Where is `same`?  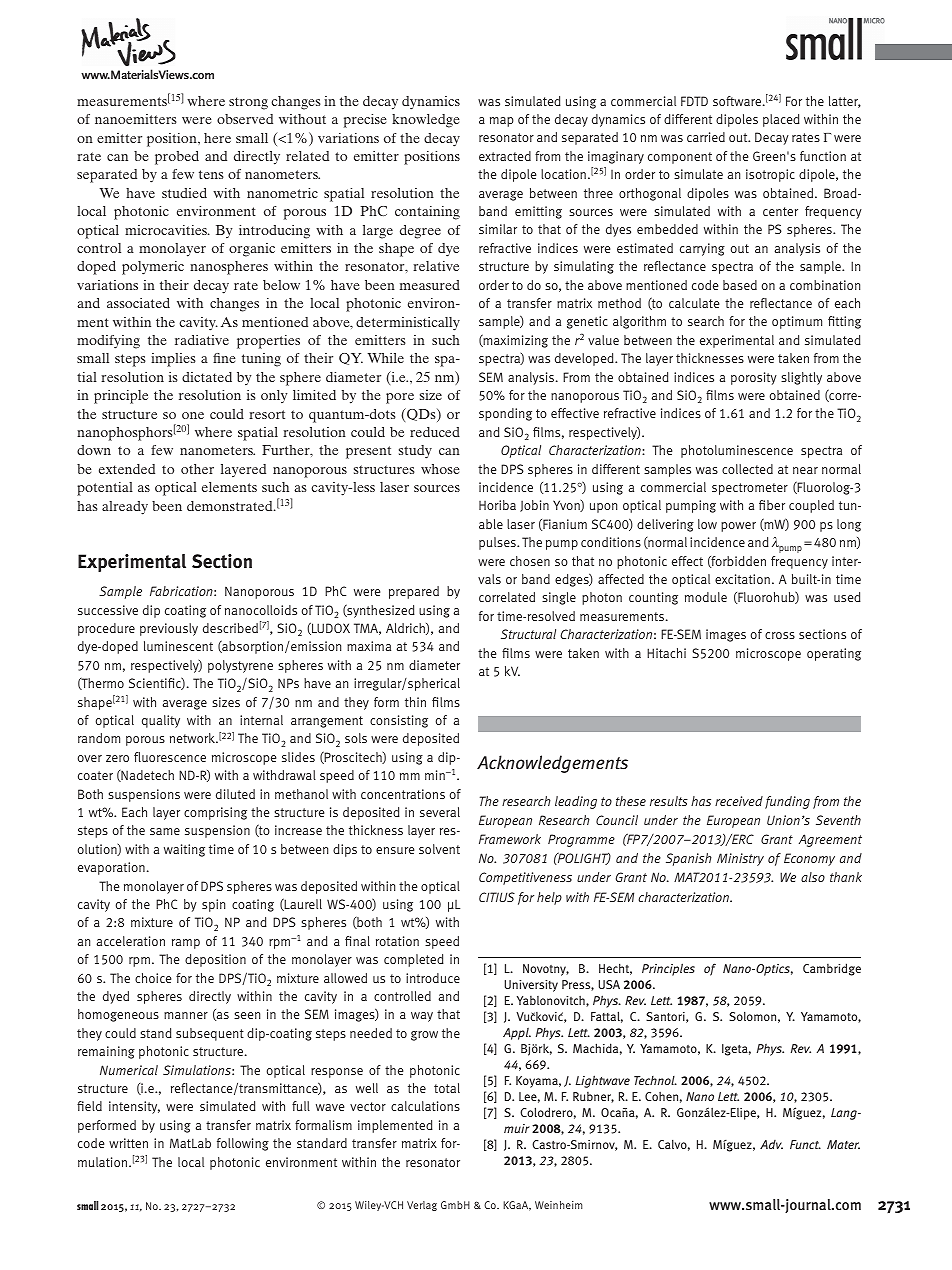
same is located at coordinates (165, 831).
